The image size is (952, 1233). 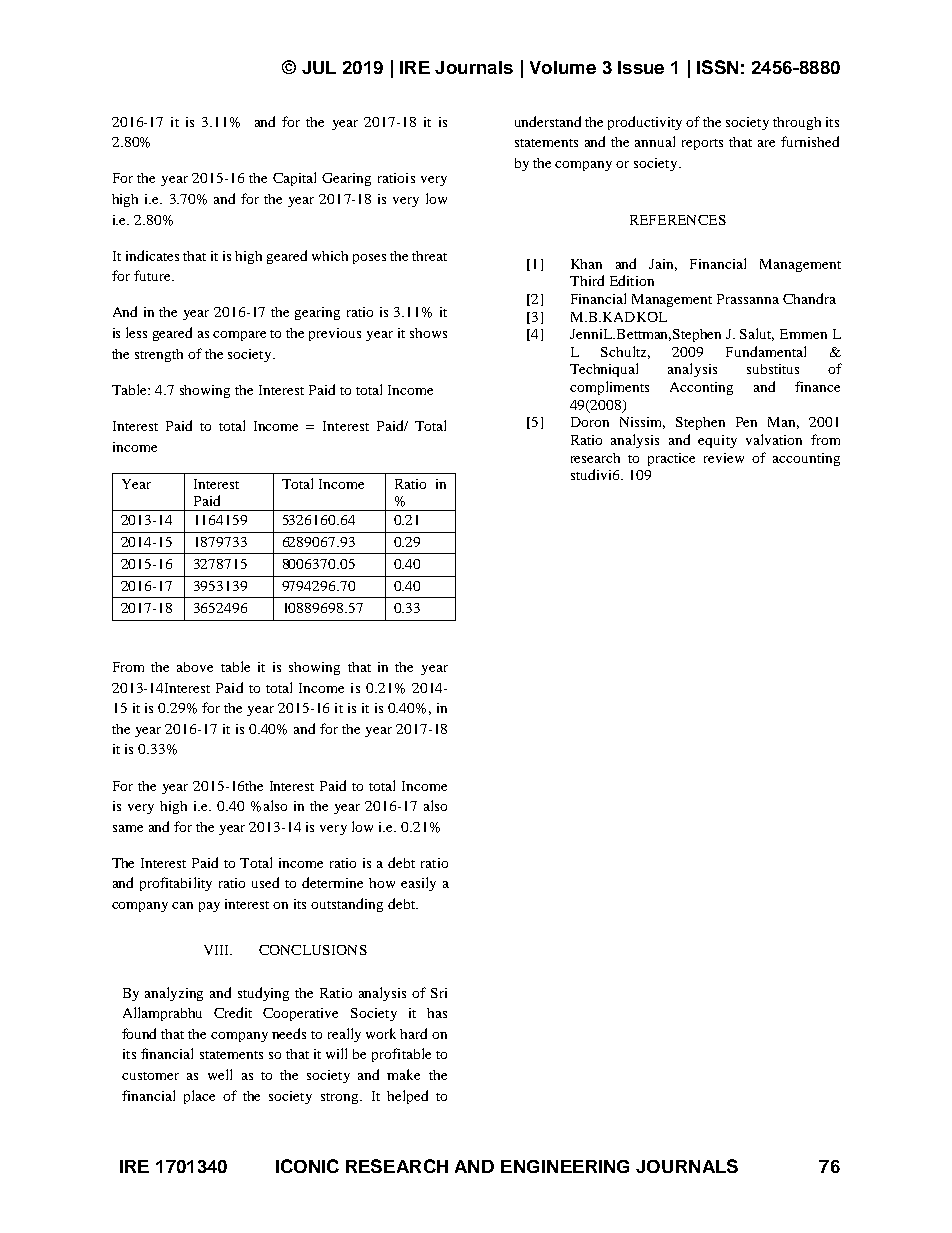 I want to click on shows, so click(x=428, y=333).
